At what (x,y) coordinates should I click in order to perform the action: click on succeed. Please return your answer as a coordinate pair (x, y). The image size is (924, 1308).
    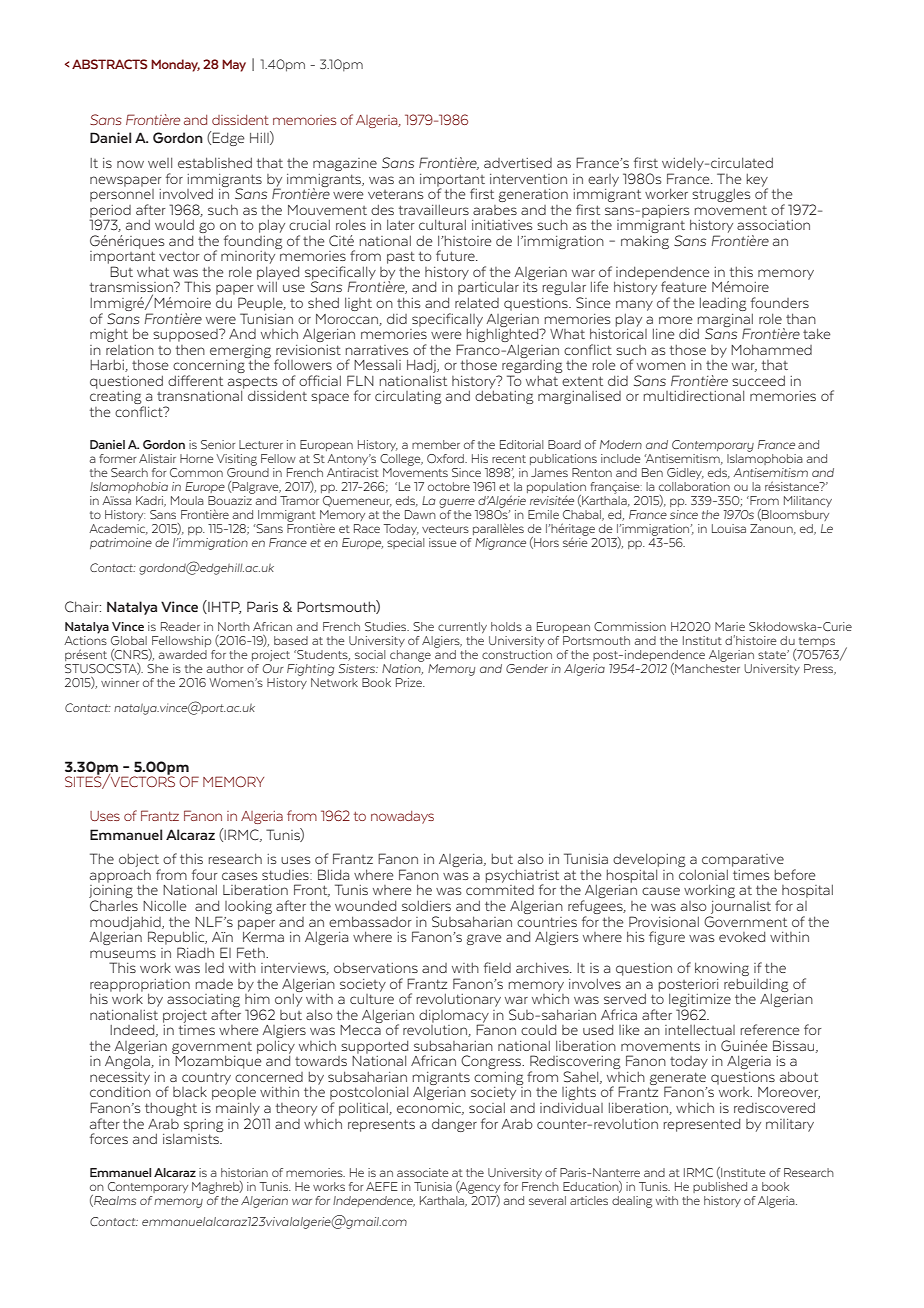
    Looking at the image, I should click on (758, 380).
